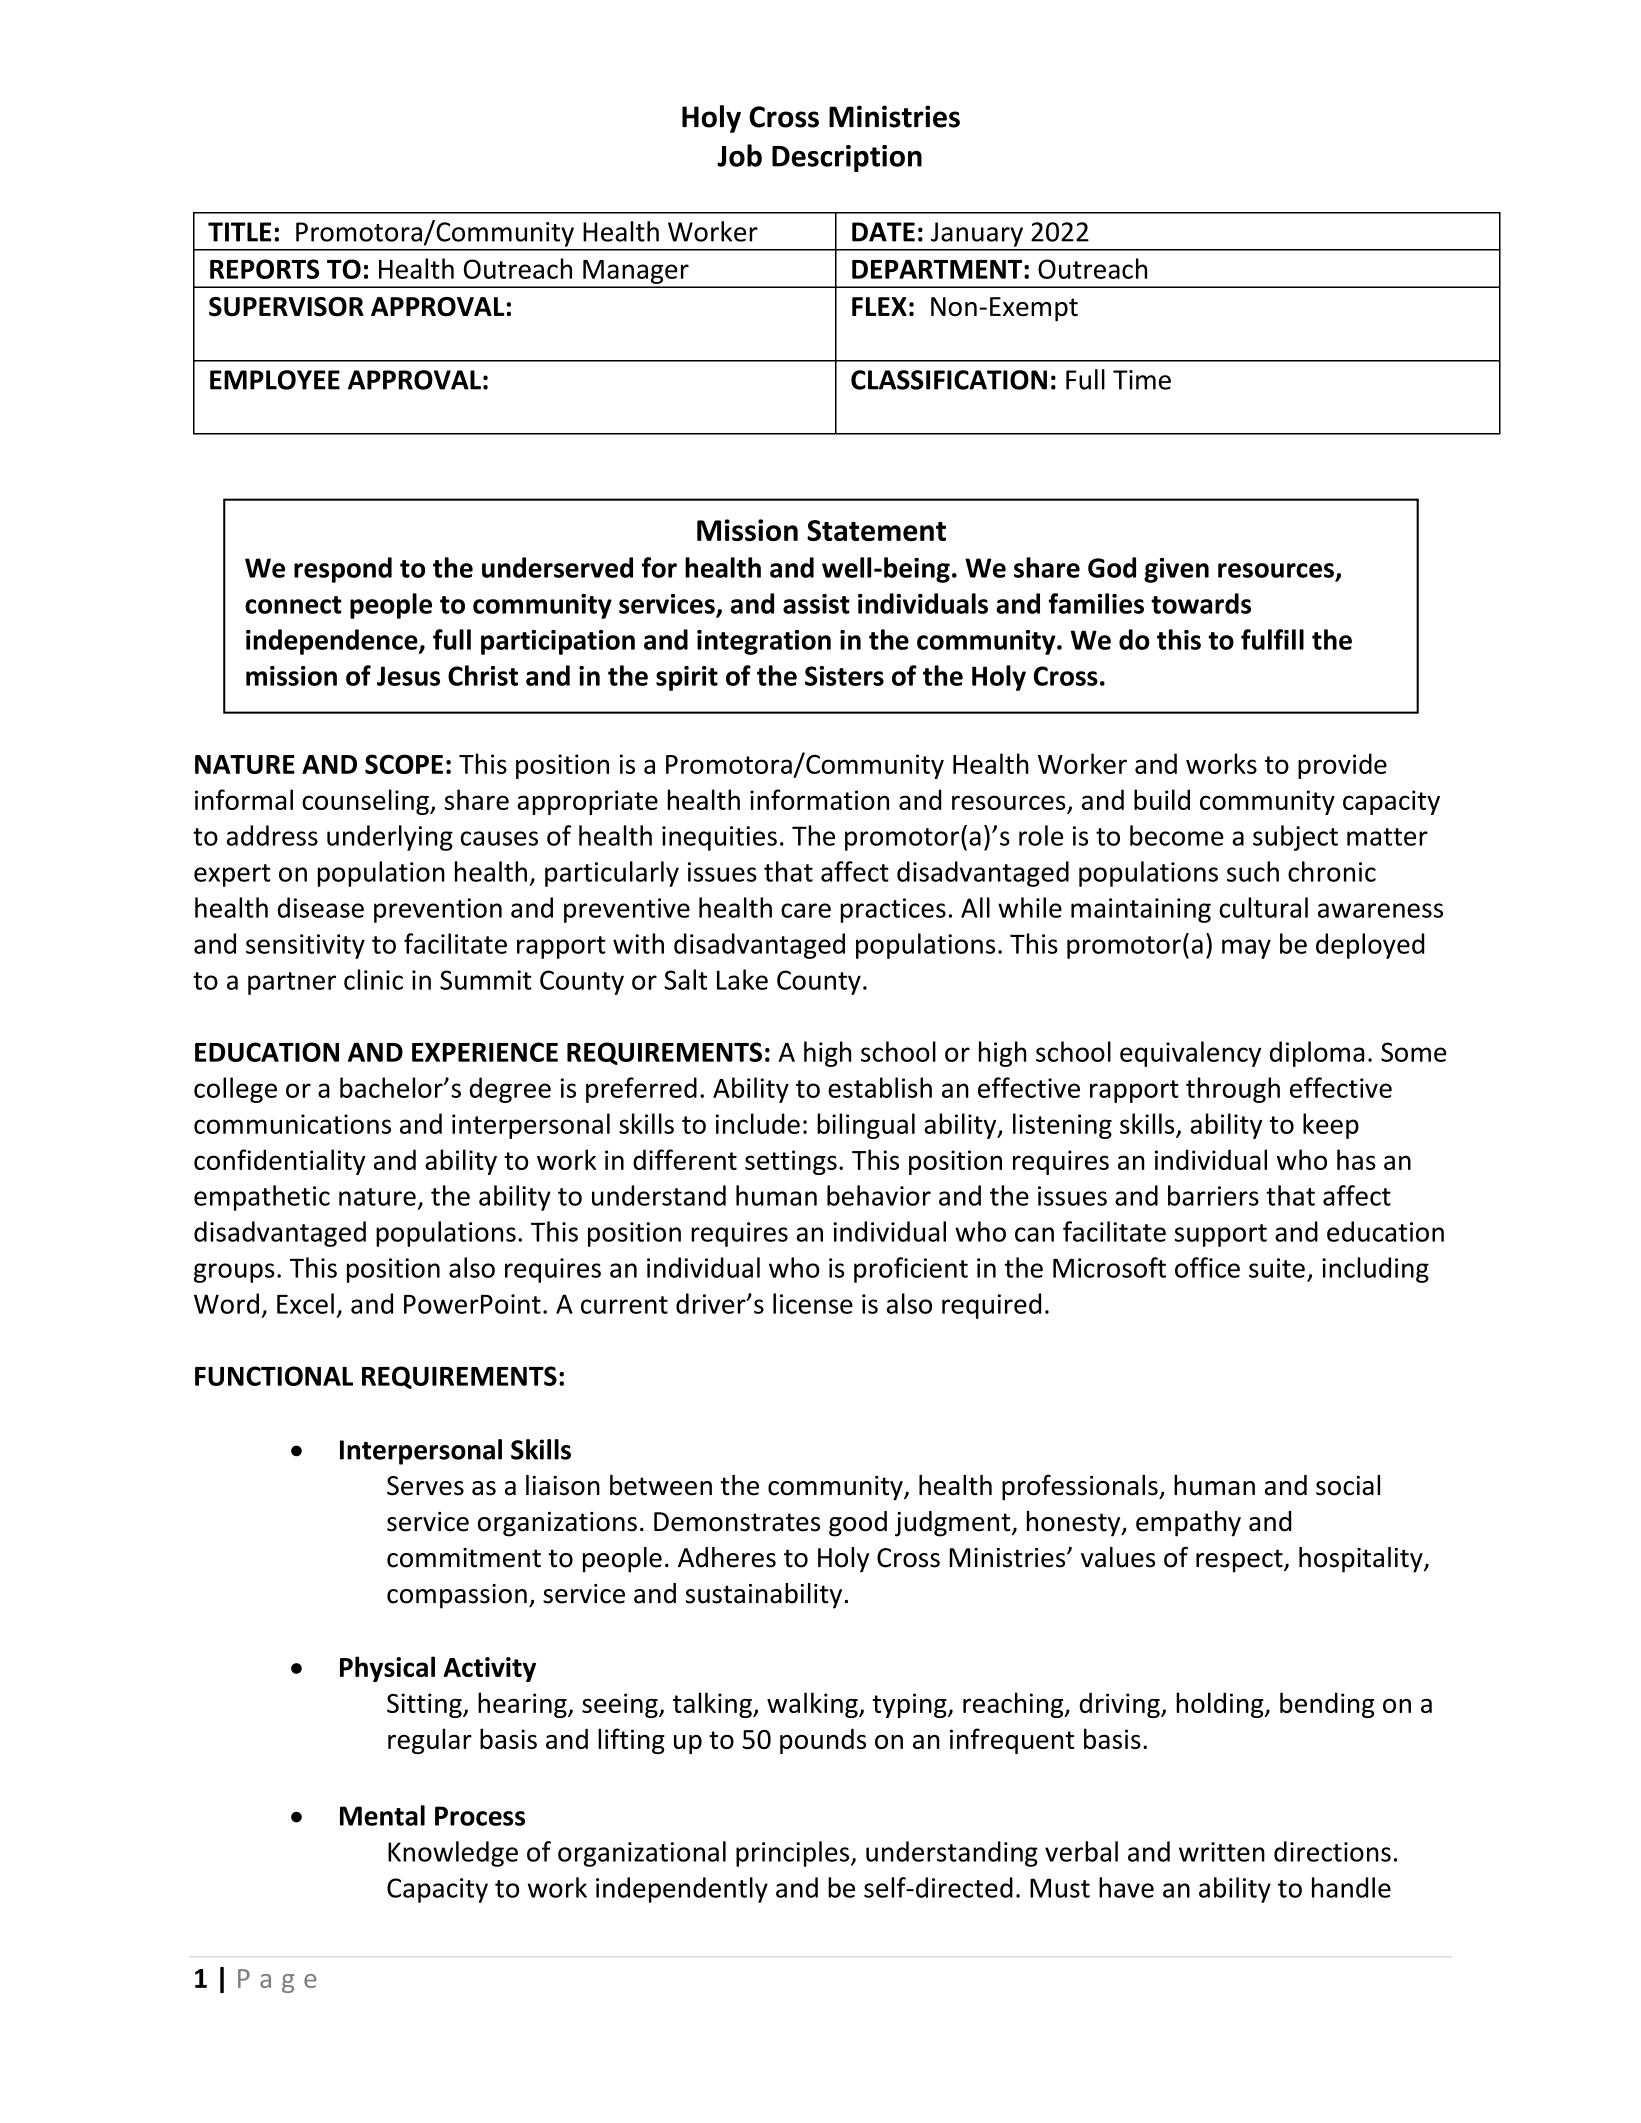  I want to click on Lake, so click(742, 979).
